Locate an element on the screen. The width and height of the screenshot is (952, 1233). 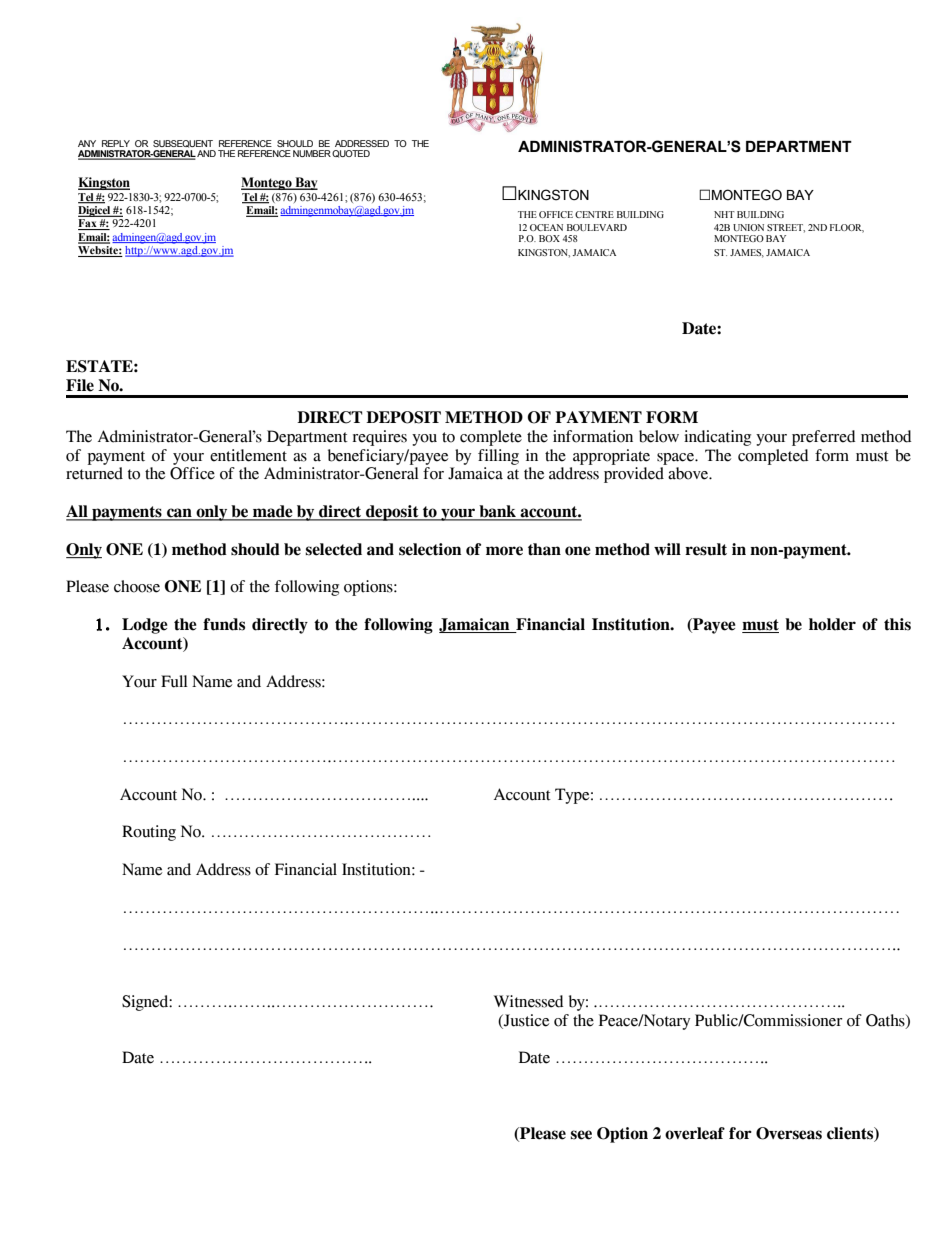
Oaths is located at coordinates (886, 1021).
